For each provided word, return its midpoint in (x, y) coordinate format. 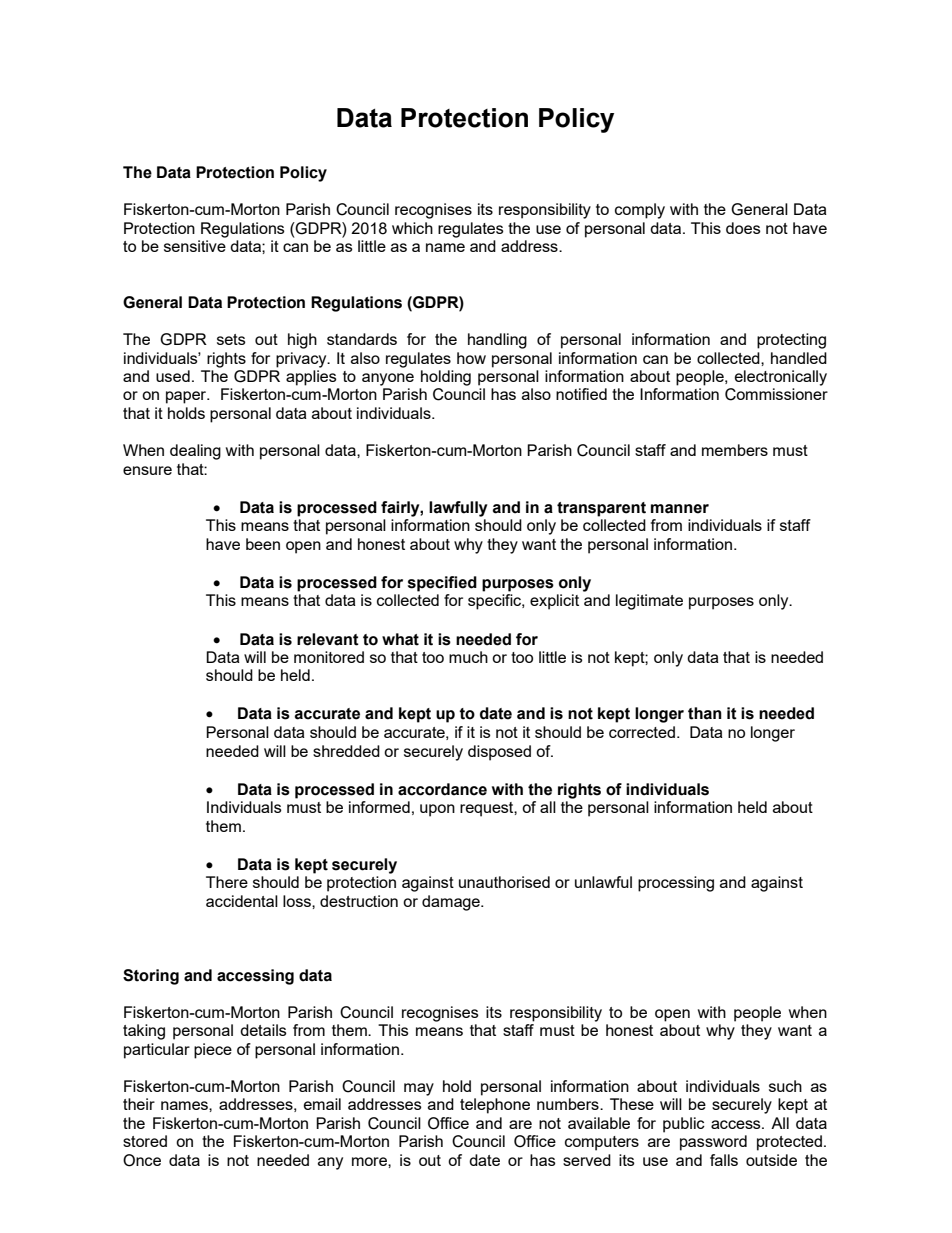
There (227, 882)
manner (680, 509)
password (713, 1143)
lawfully (458, 509)
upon (437, 810)
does (743, 228)
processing (676, 884)
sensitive (195, 246)
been (263, 544)
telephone (495, 1106)
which (412, 228)
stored (145, 1141)
